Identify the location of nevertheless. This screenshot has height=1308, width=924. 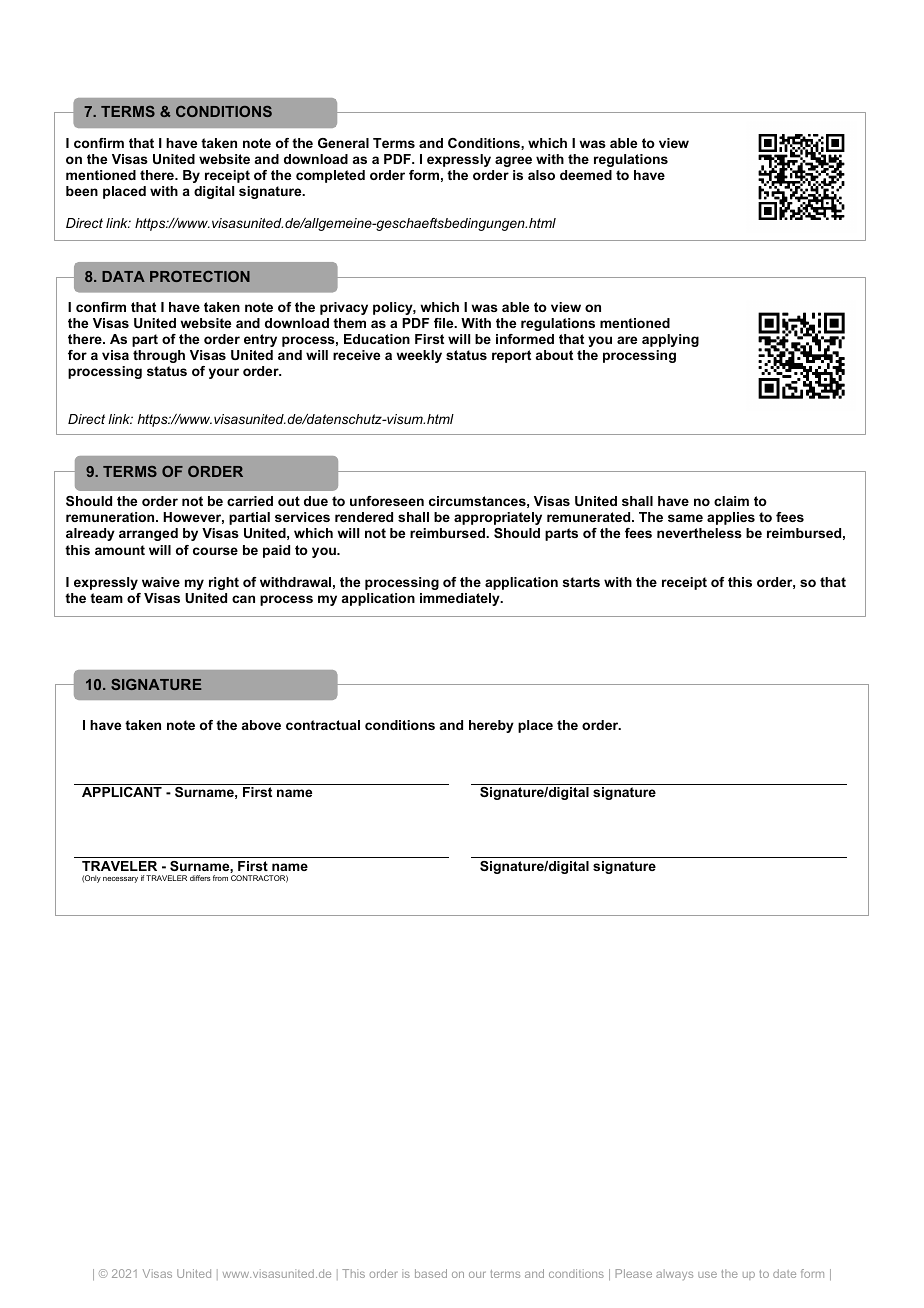
(699, 533).
